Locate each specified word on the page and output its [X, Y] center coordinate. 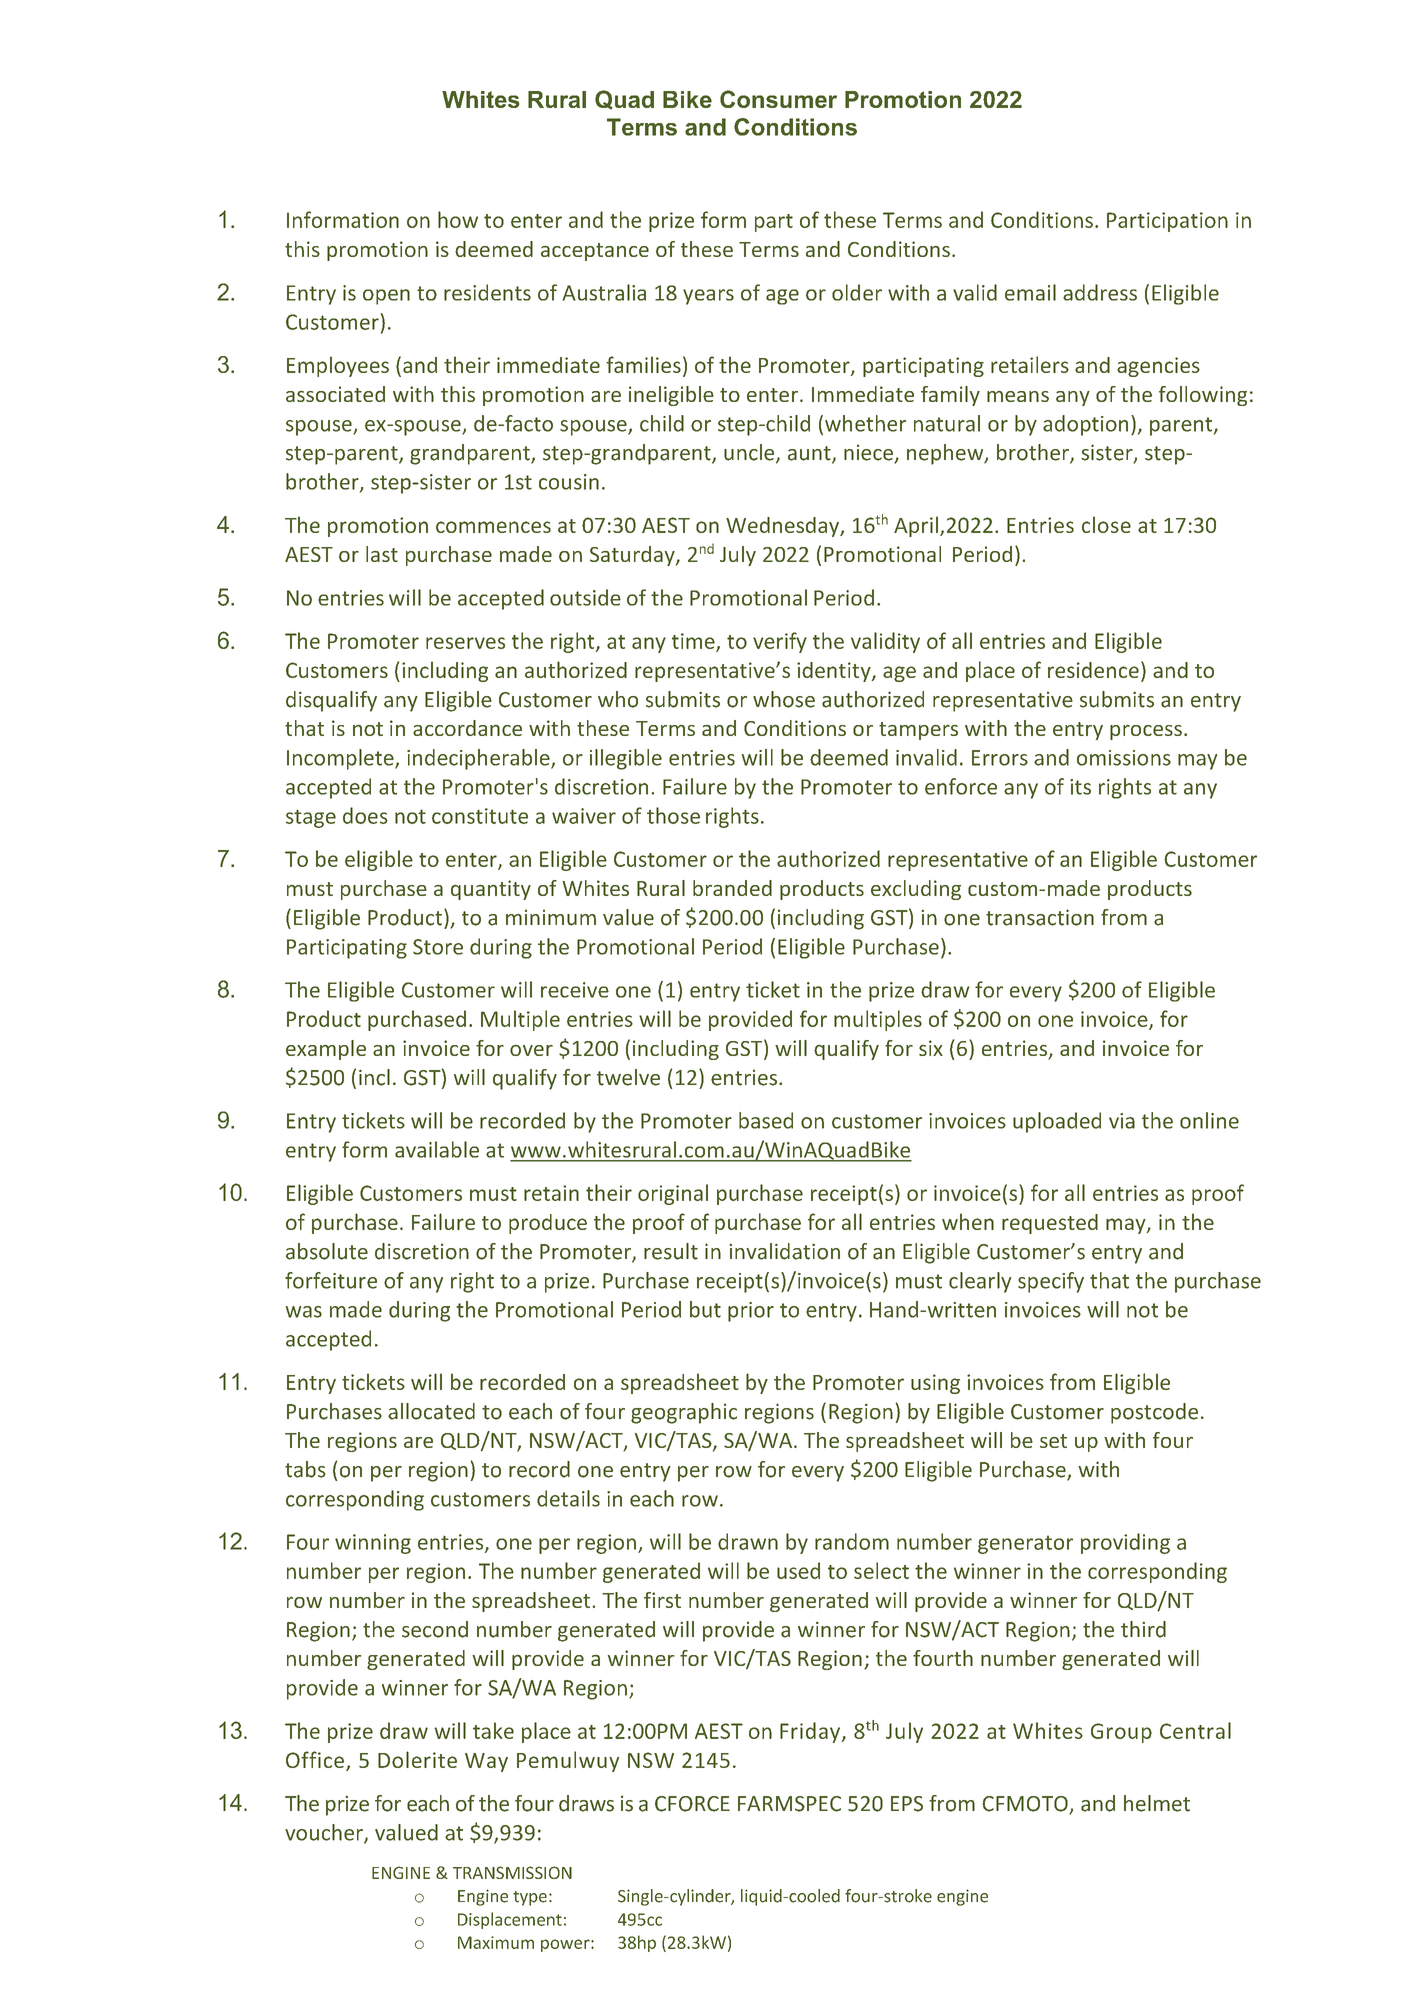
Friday [810, 1732]
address [1100, 292]
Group [1121, 1733]
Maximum [496, 1942]
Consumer [778, 99]
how [458, 219]
